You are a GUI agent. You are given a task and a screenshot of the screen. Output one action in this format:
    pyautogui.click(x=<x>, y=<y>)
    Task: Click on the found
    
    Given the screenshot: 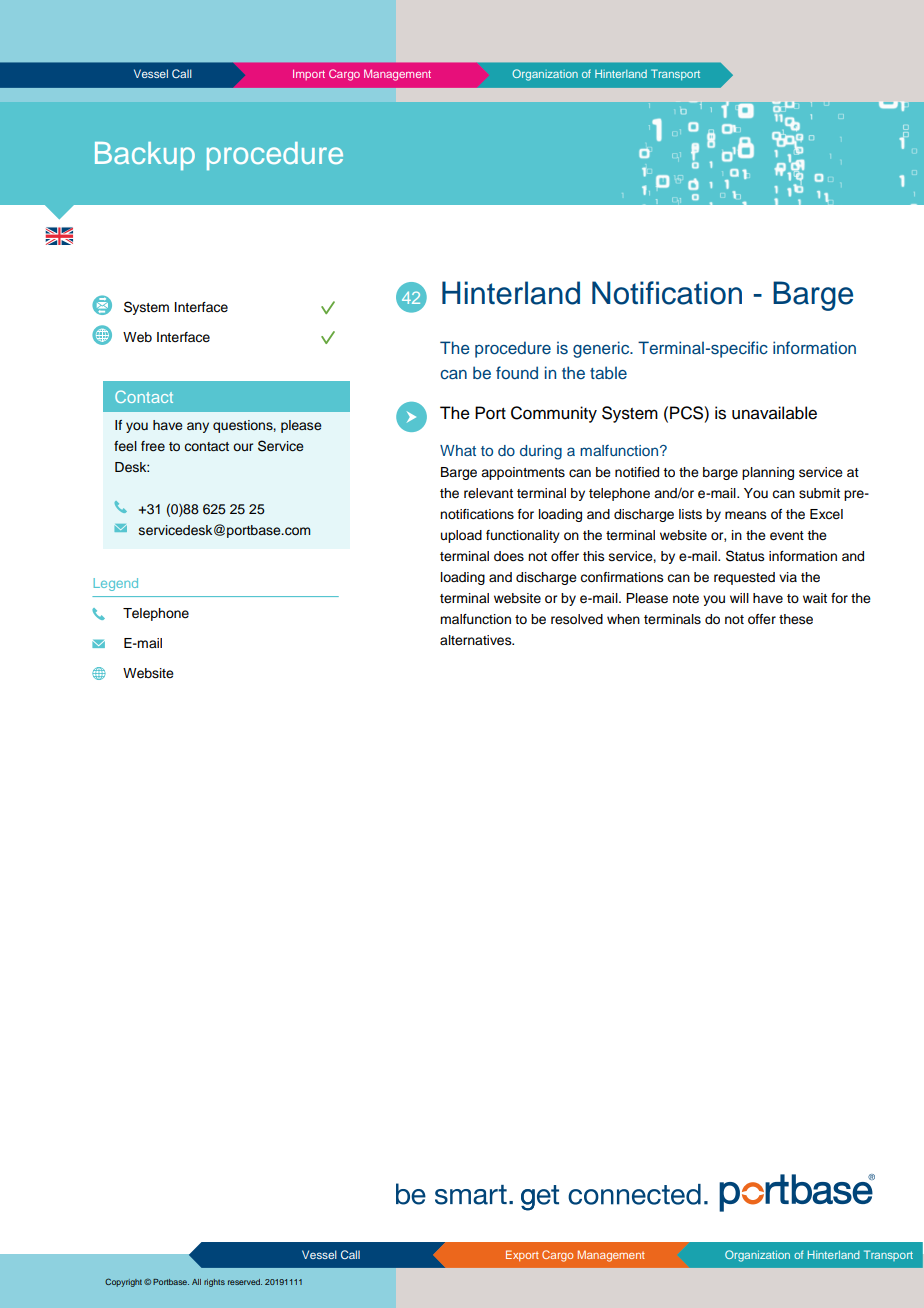 What is the action you would take?
    pyautogui.click(x=517, y=372)
